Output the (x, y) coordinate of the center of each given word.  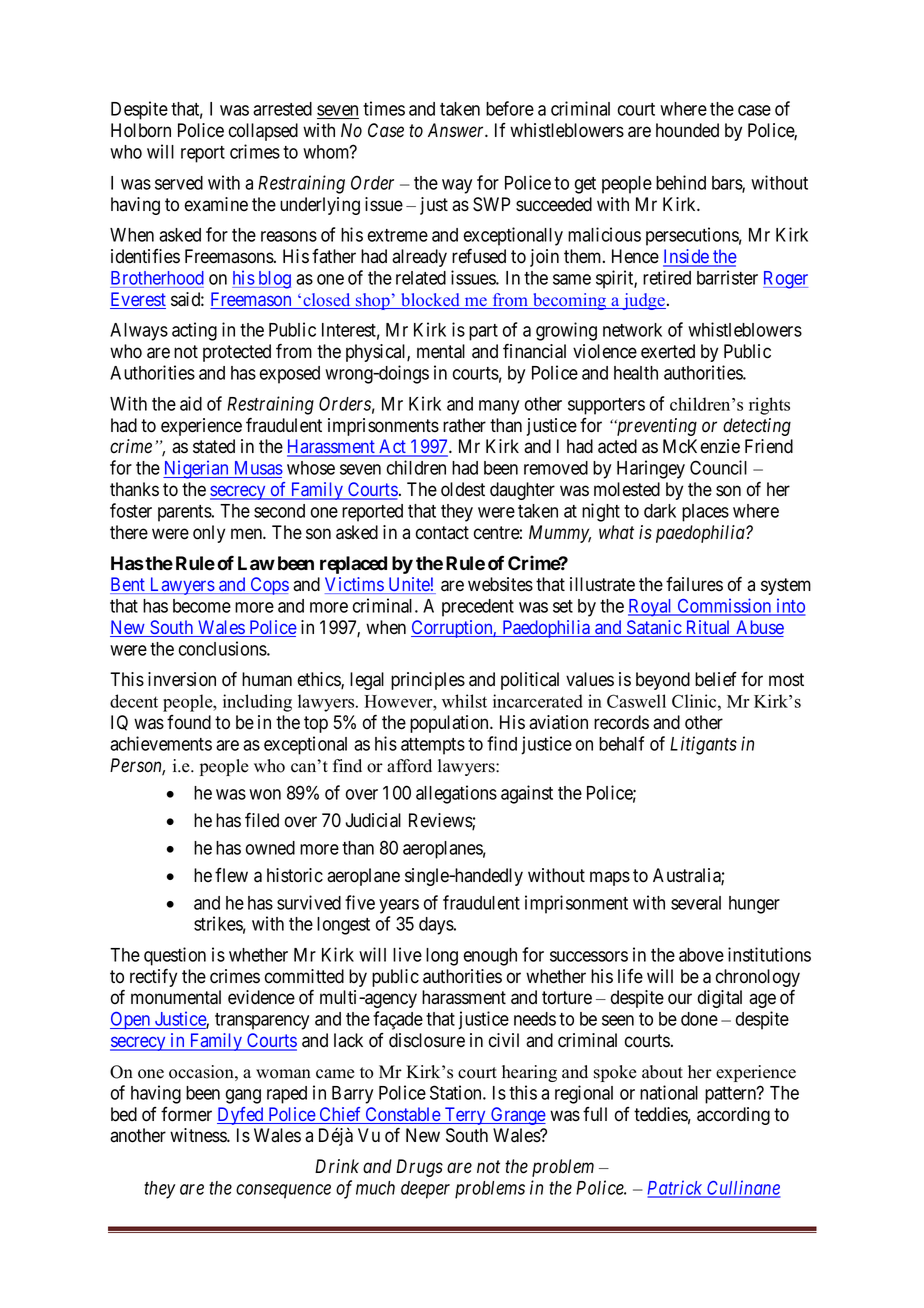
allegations (456, 794)
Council (718, 467)
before (510, 108)
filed (262, 820)
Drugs (419, 1168)
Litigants (703, 745)
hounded (687, 130)
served (179, 183)
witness (199, 1135)
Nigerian (197, 469)
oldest (463, 489)
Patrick (676, 1188)
